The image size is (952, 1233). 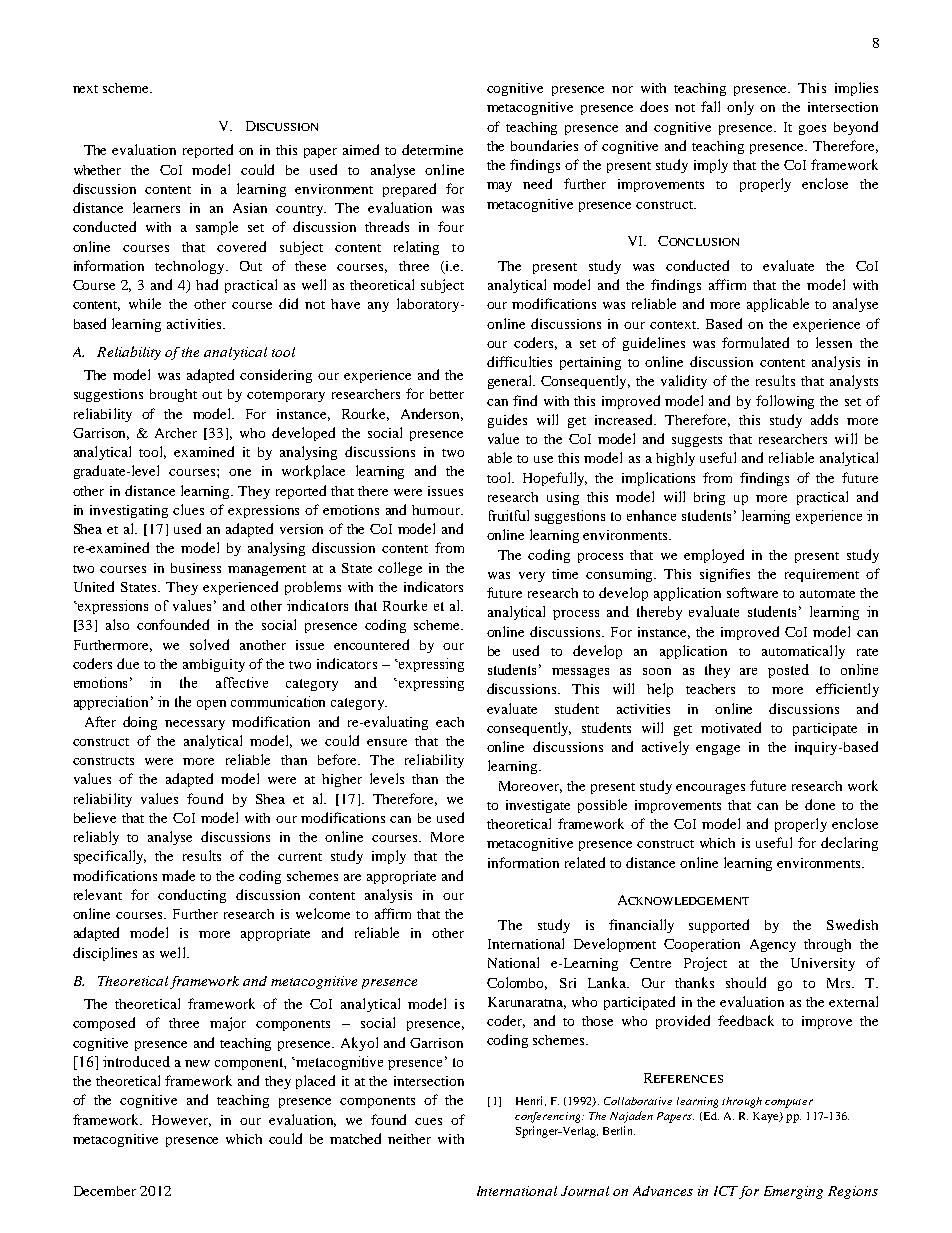 What do you see at coordinates (173, 395) in the screenshot?
I see `brought` at bounding box center [173, 395].
